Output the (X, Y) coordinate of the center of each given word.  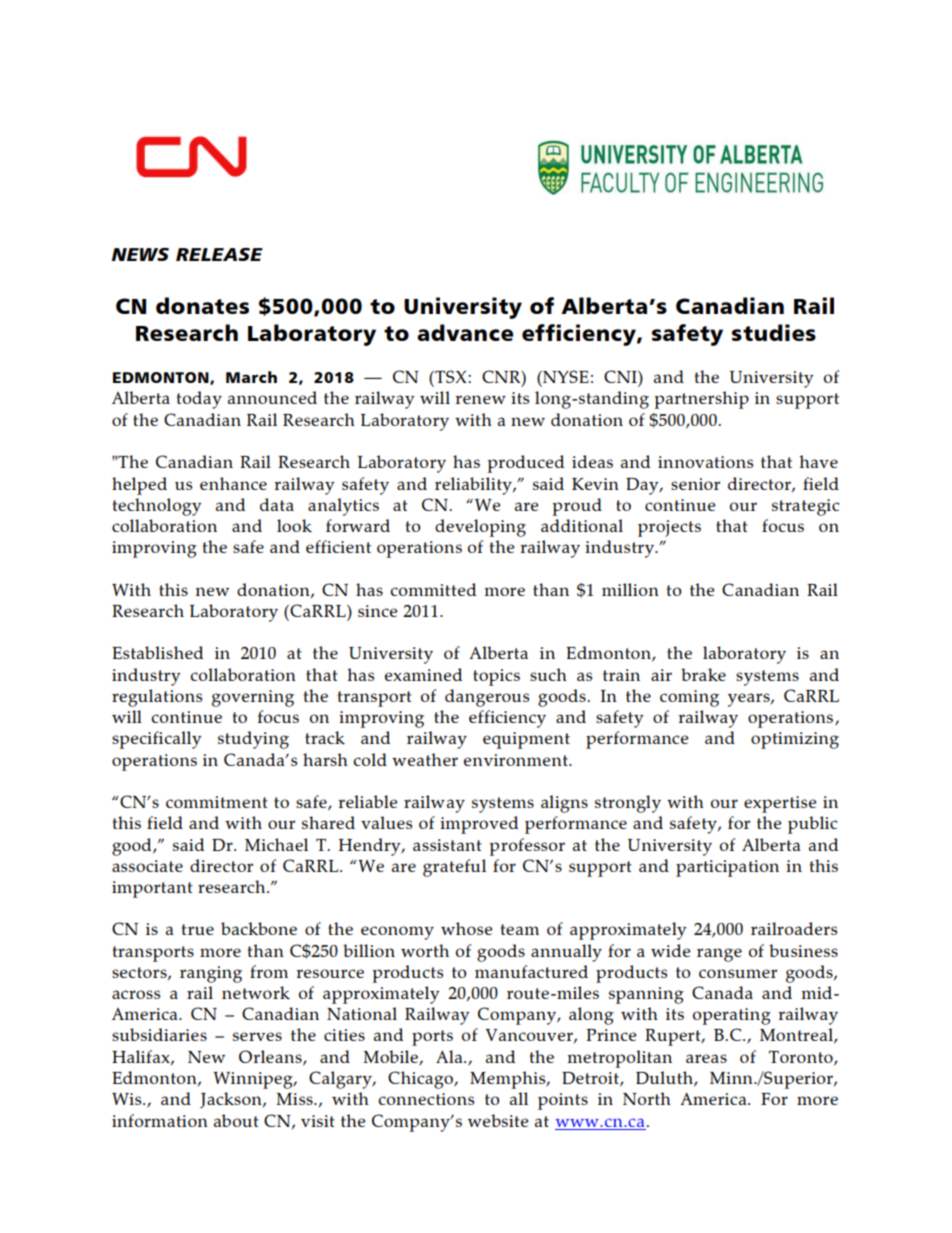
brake (703, 674)
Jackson (232, 1100)
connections (426, 1099)
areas (706, 1058)
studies (774, 332)
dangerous (487, 698)
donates (202, 305)
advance (465, 332)
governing (253, 698)
